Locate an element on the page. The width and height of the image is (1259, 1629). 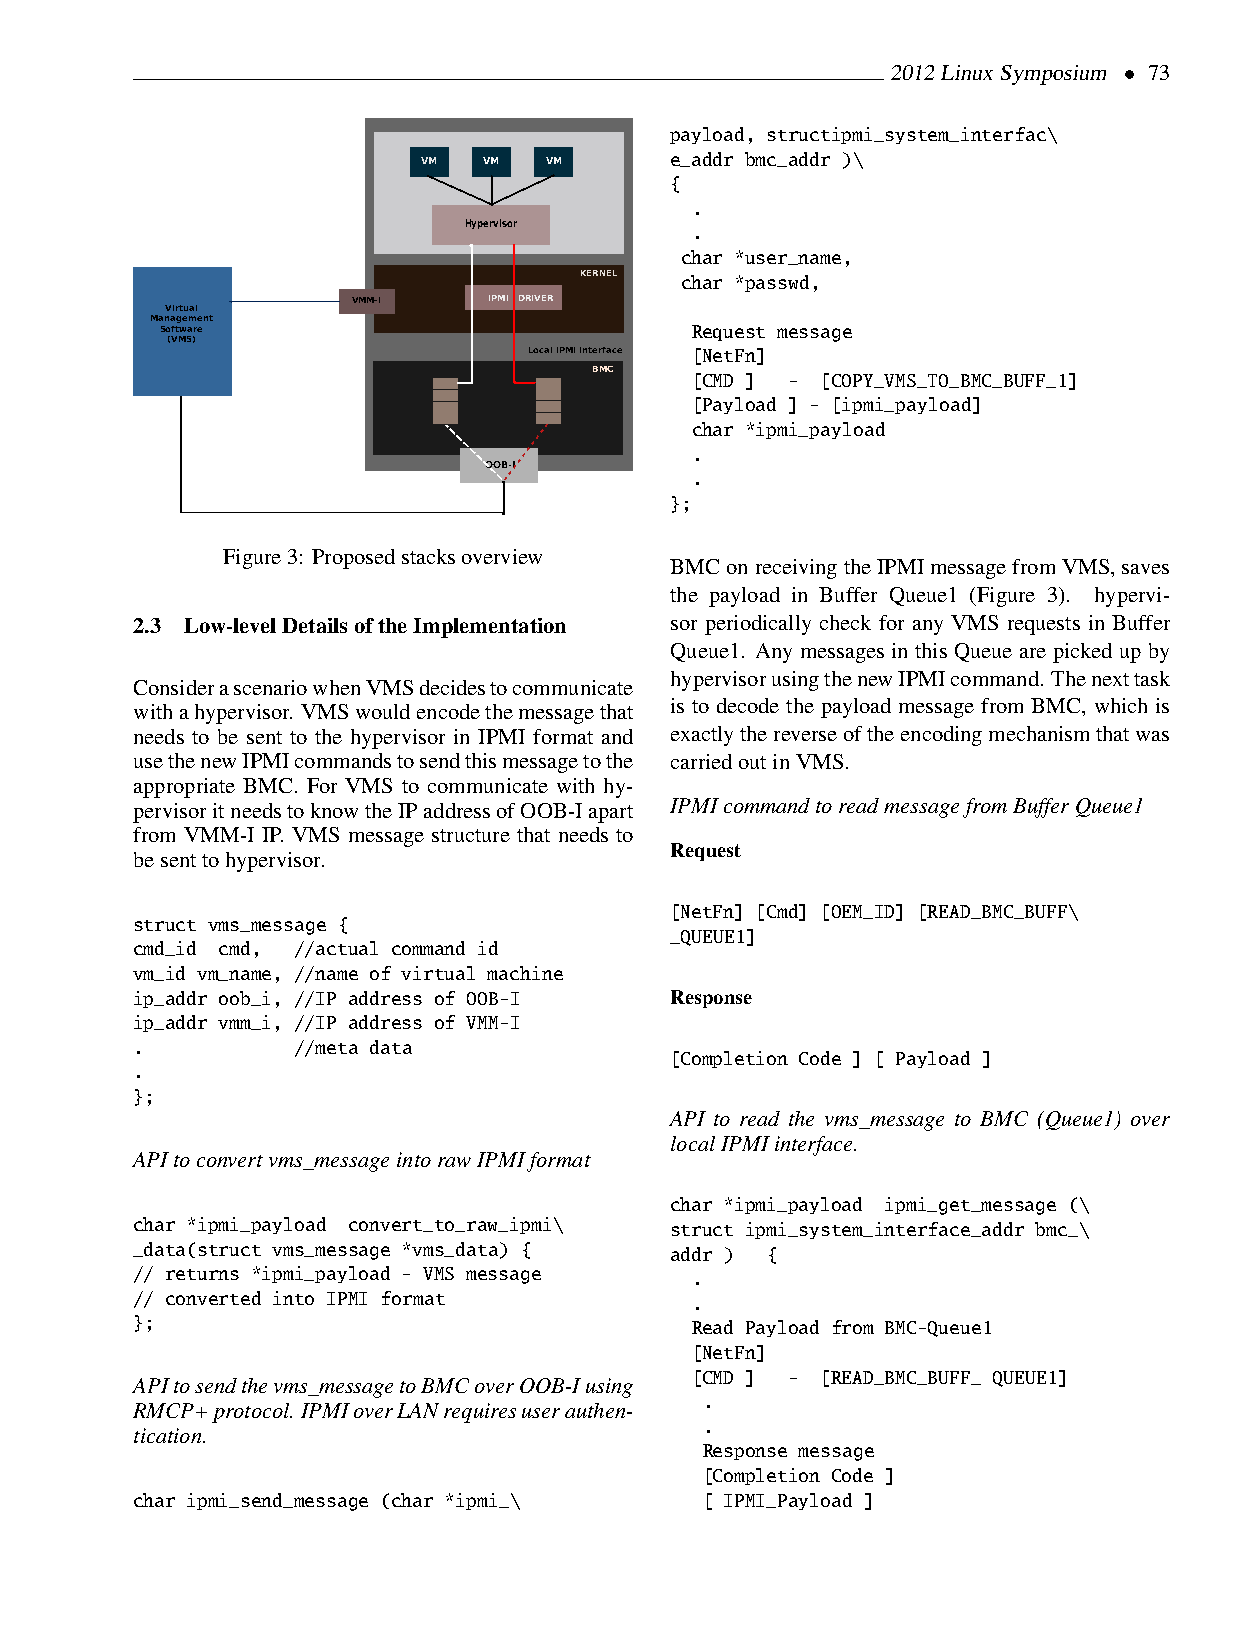
actual is located at coordinates (347, 948).
